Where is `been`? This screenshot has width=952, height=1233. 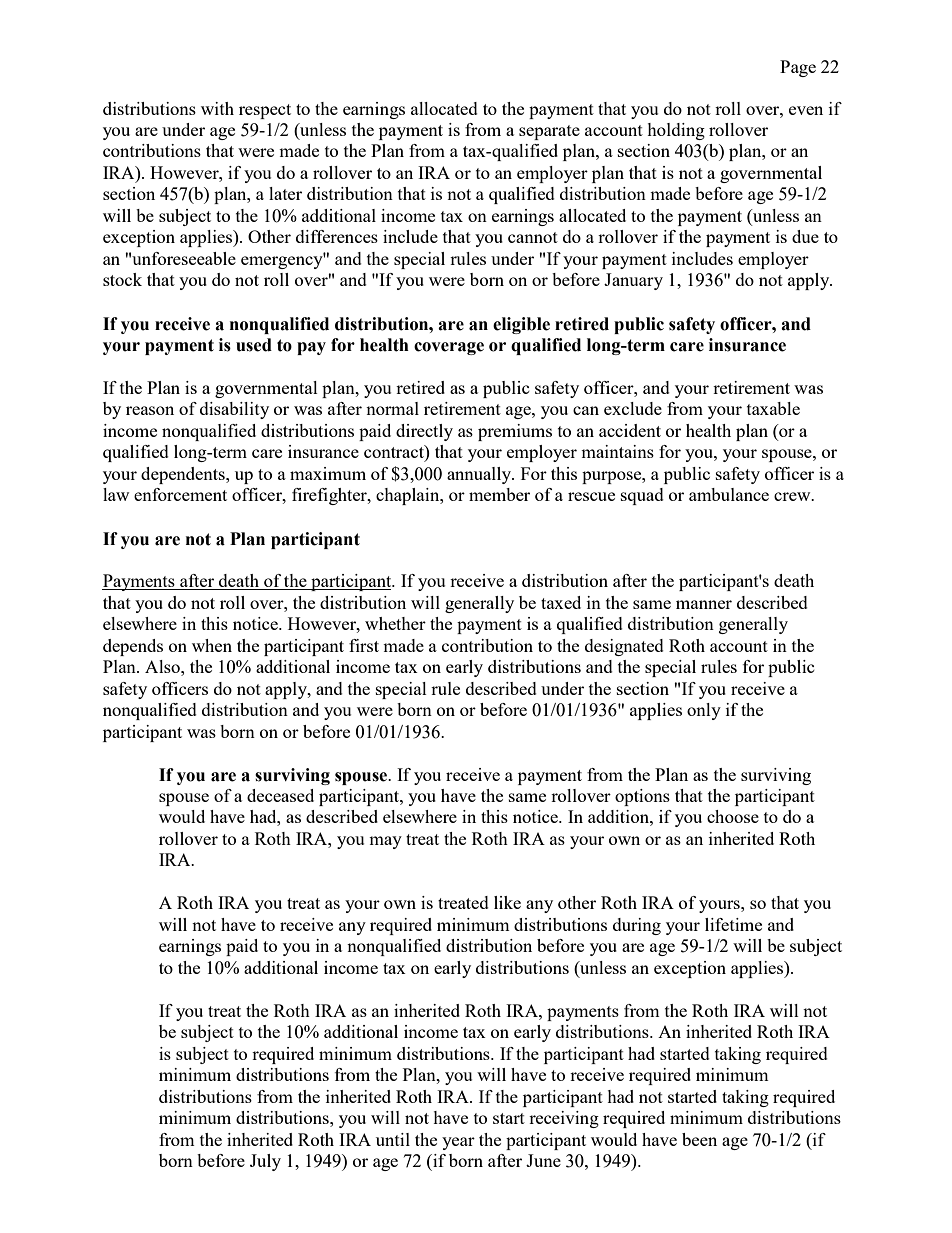 been is located at coordinates (699, 1139).
